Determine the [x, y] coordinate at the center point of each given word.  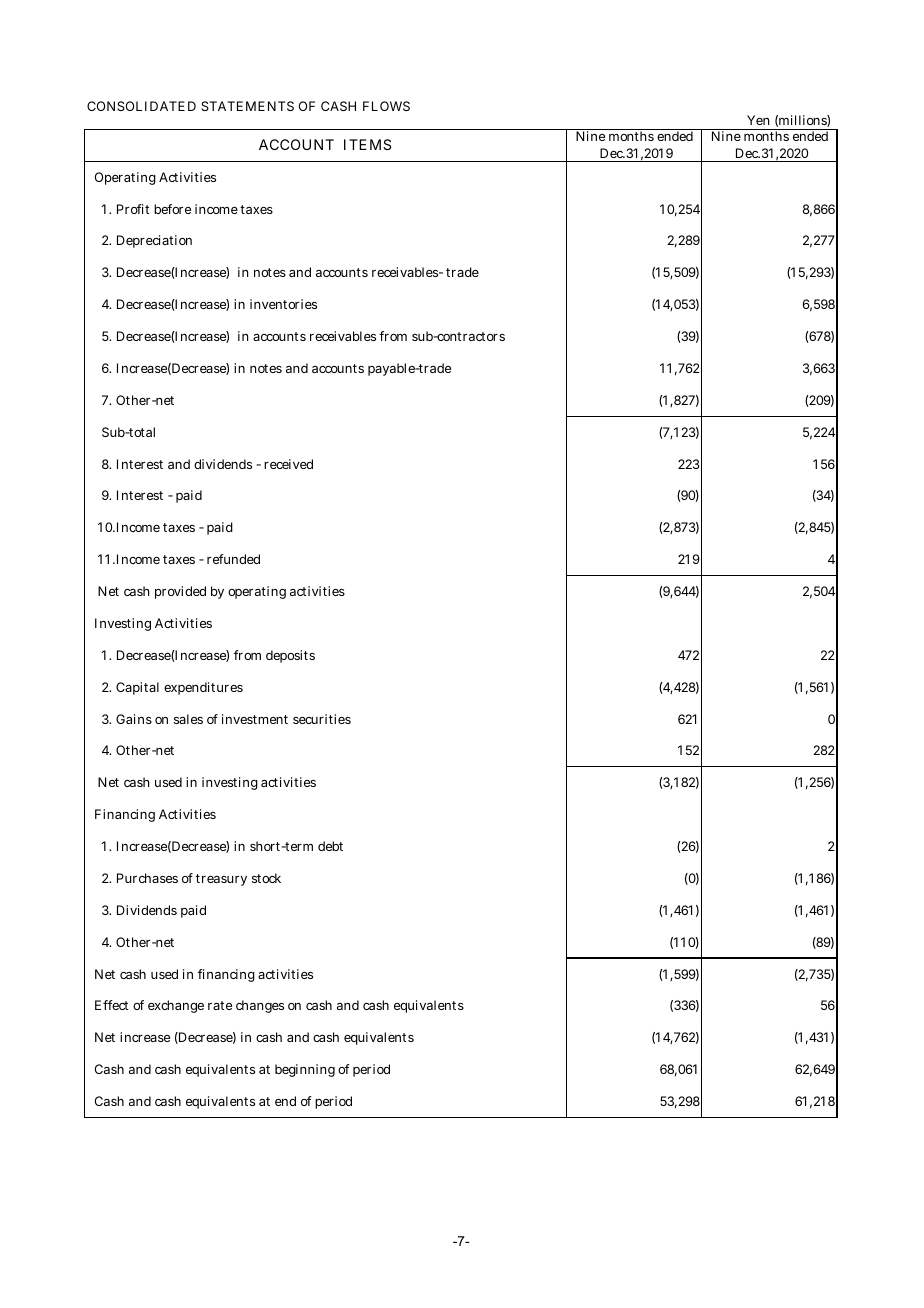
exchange [176, 1006]
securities [322, 719]
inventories [283, 304]
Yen [758, 120]
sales [188, 719]
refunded [233, 559]
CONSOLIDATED [141, 106]
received [288, 464]
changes [260, 1006]
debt [330, 846]
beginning [305, 1070]
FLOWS [386, 106]
